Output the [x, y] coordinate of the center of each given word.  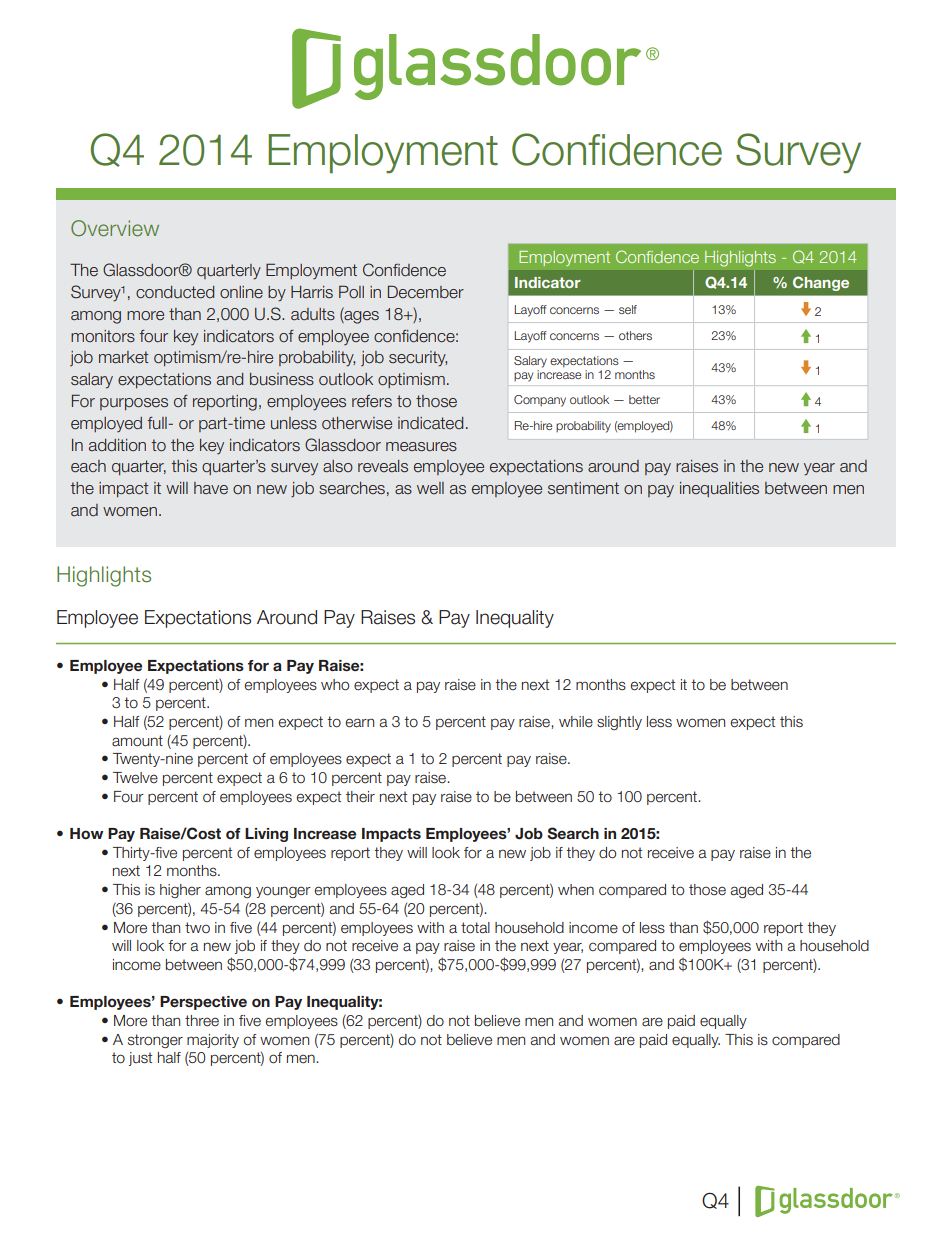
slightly [619, 723]
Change [821, 283]
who [335, 685]
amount [137, 741]
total [475, 928]
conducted [175, 292]
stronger [155, 1041]
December [426, 292]
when [576, 890]
